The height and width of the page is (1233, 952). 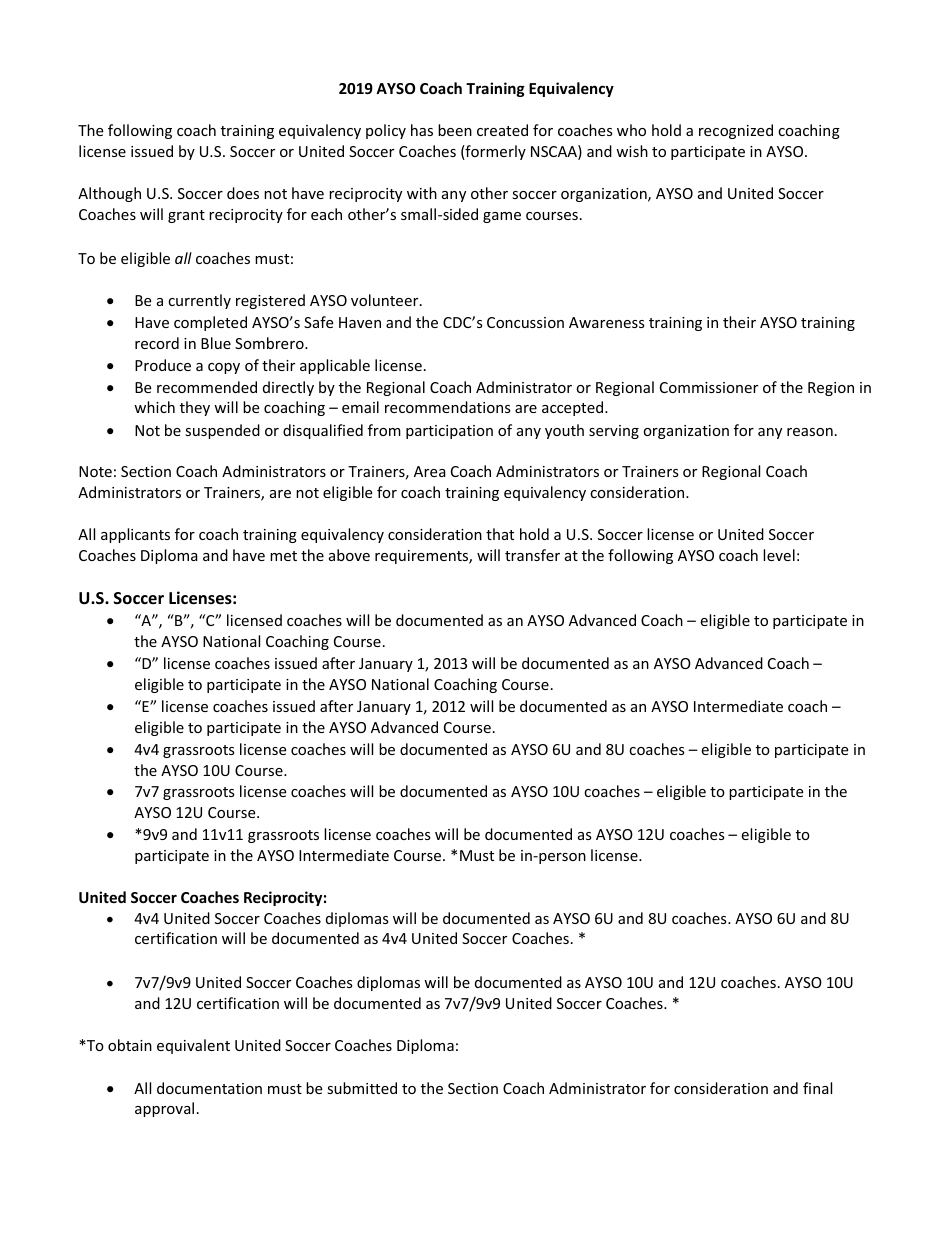 What do you see at coordinates (243, 193) in the page?
I see `does` at bounding box center [243, 193].
